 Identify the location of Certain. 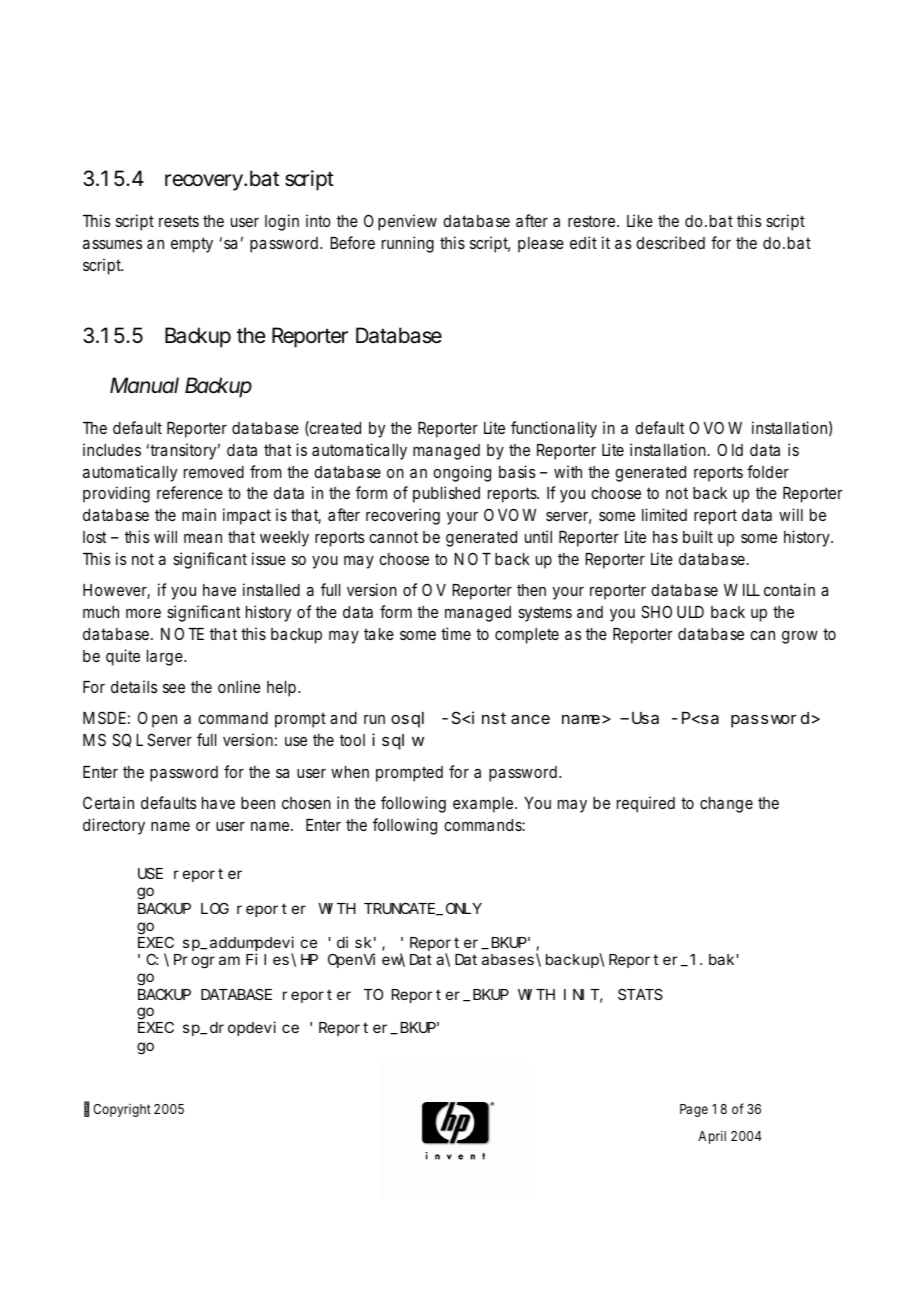
(108, 802).
